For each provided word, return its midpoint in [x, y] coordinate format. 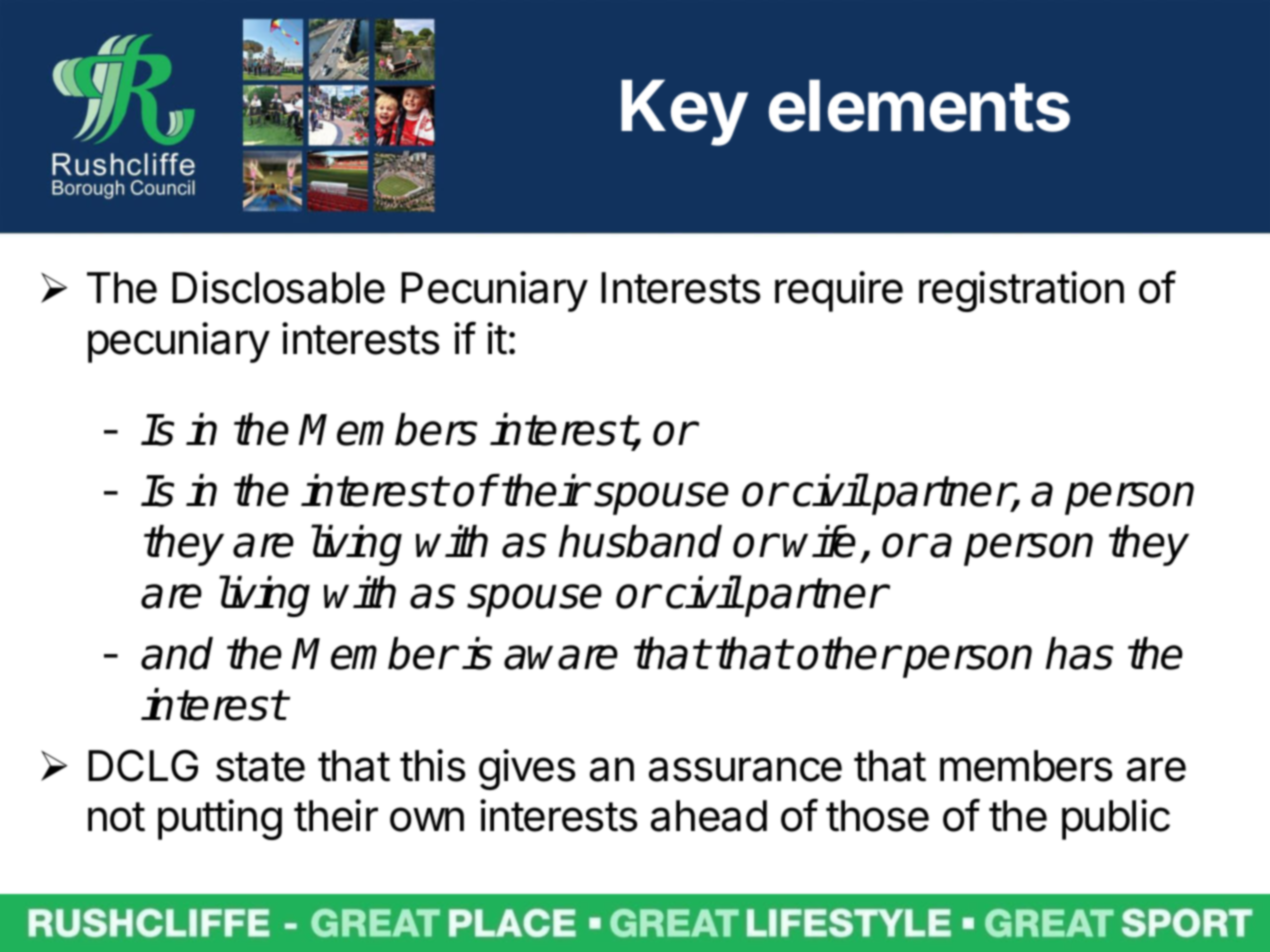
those [877, 816]
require [839, 291]
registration [1021, 291]
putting [220, 819]
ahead [709, 816]
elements [919, 105]
